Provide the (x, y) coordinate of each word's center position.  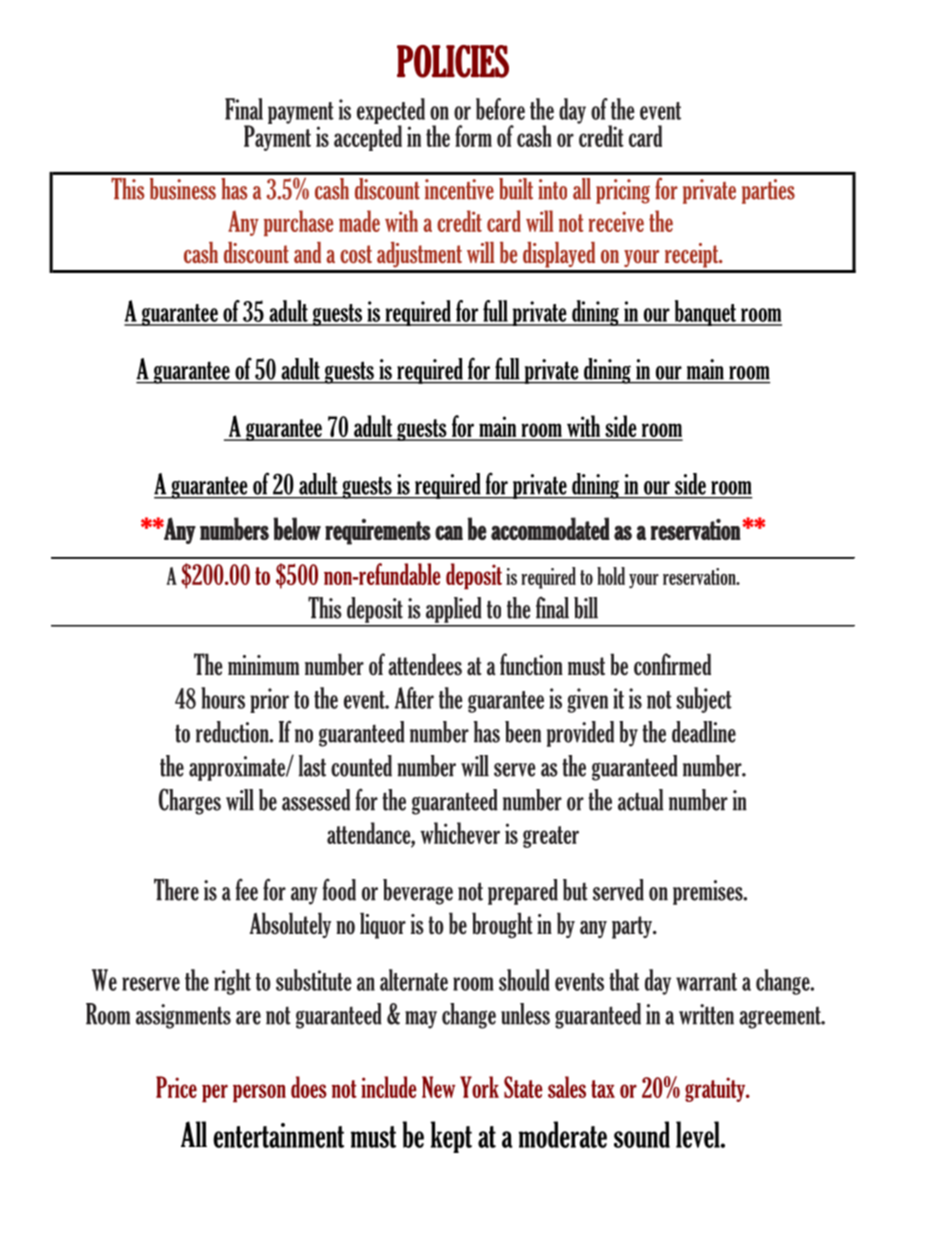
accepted (368, 137)
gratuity (716, 1089)
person (259, 1093)
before (500, 109)
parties (768, 191)
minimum (263, 665)
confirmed (672, 664)
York (479, 1087)
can (449, 532)
